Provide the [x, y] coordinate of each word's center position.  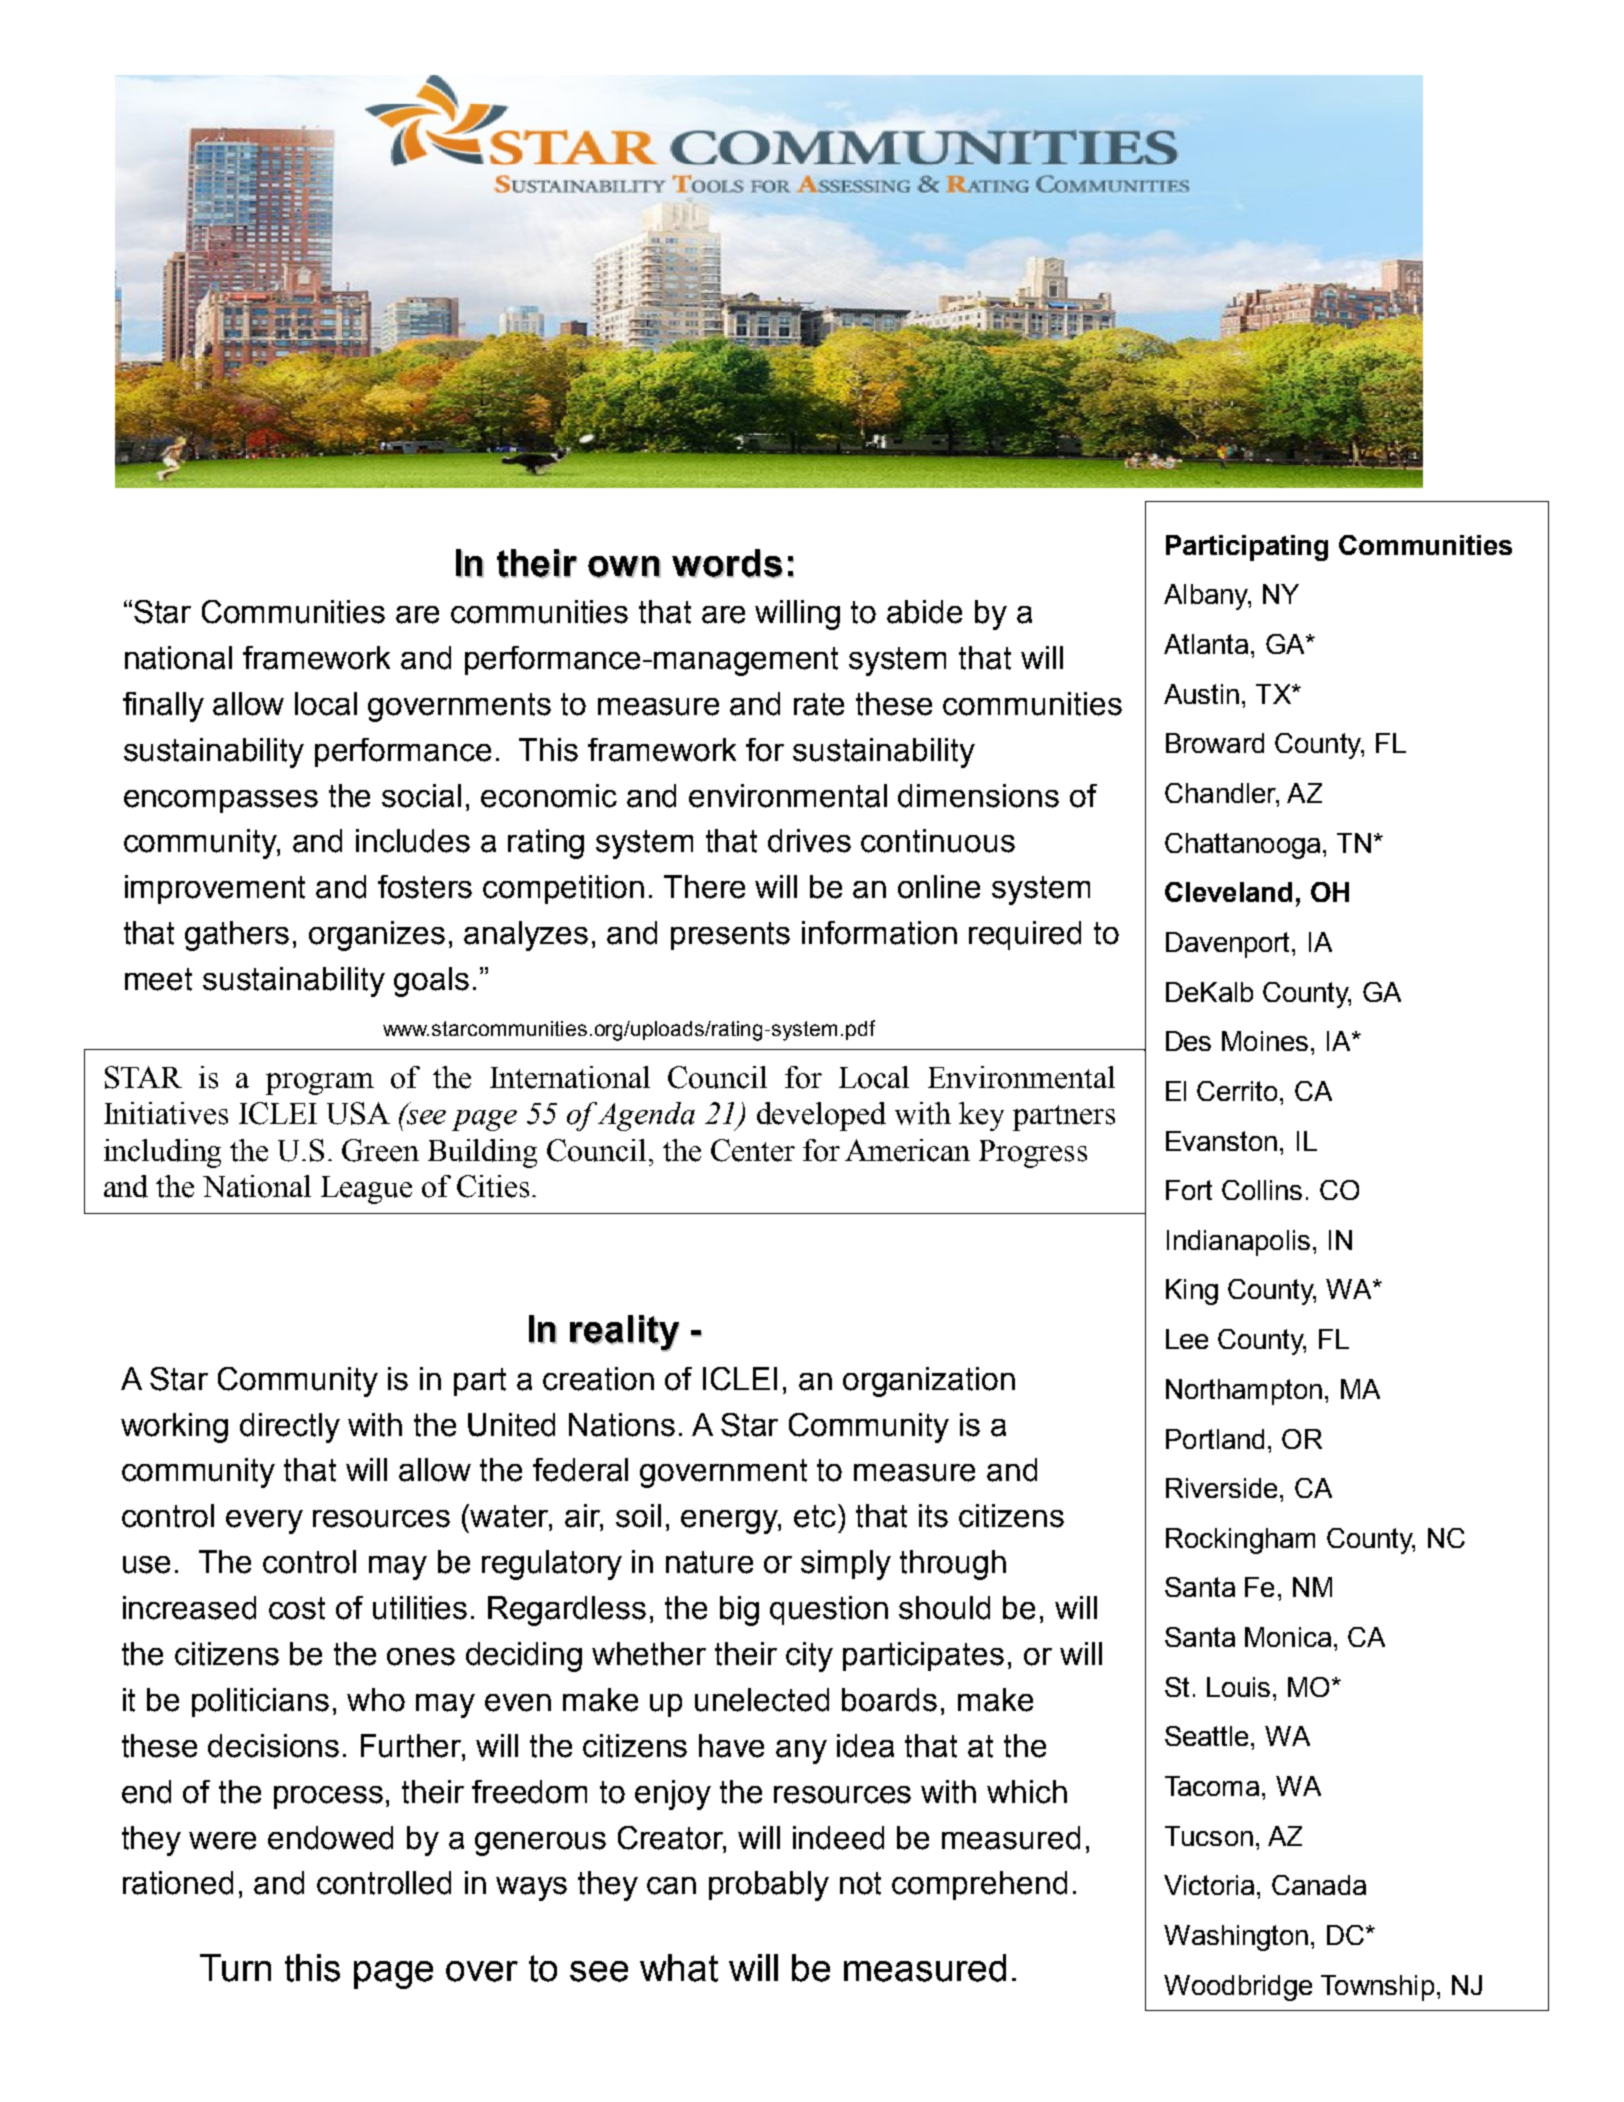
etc [816, 1516]
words [727, 564]
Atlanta [1206, 644]
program [320, 1084]
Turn [235, 1968]
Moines [1265, 1041]
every [264, 1522]
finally [163, 707]
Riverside [1221, 1488]
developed [821, 1116]
